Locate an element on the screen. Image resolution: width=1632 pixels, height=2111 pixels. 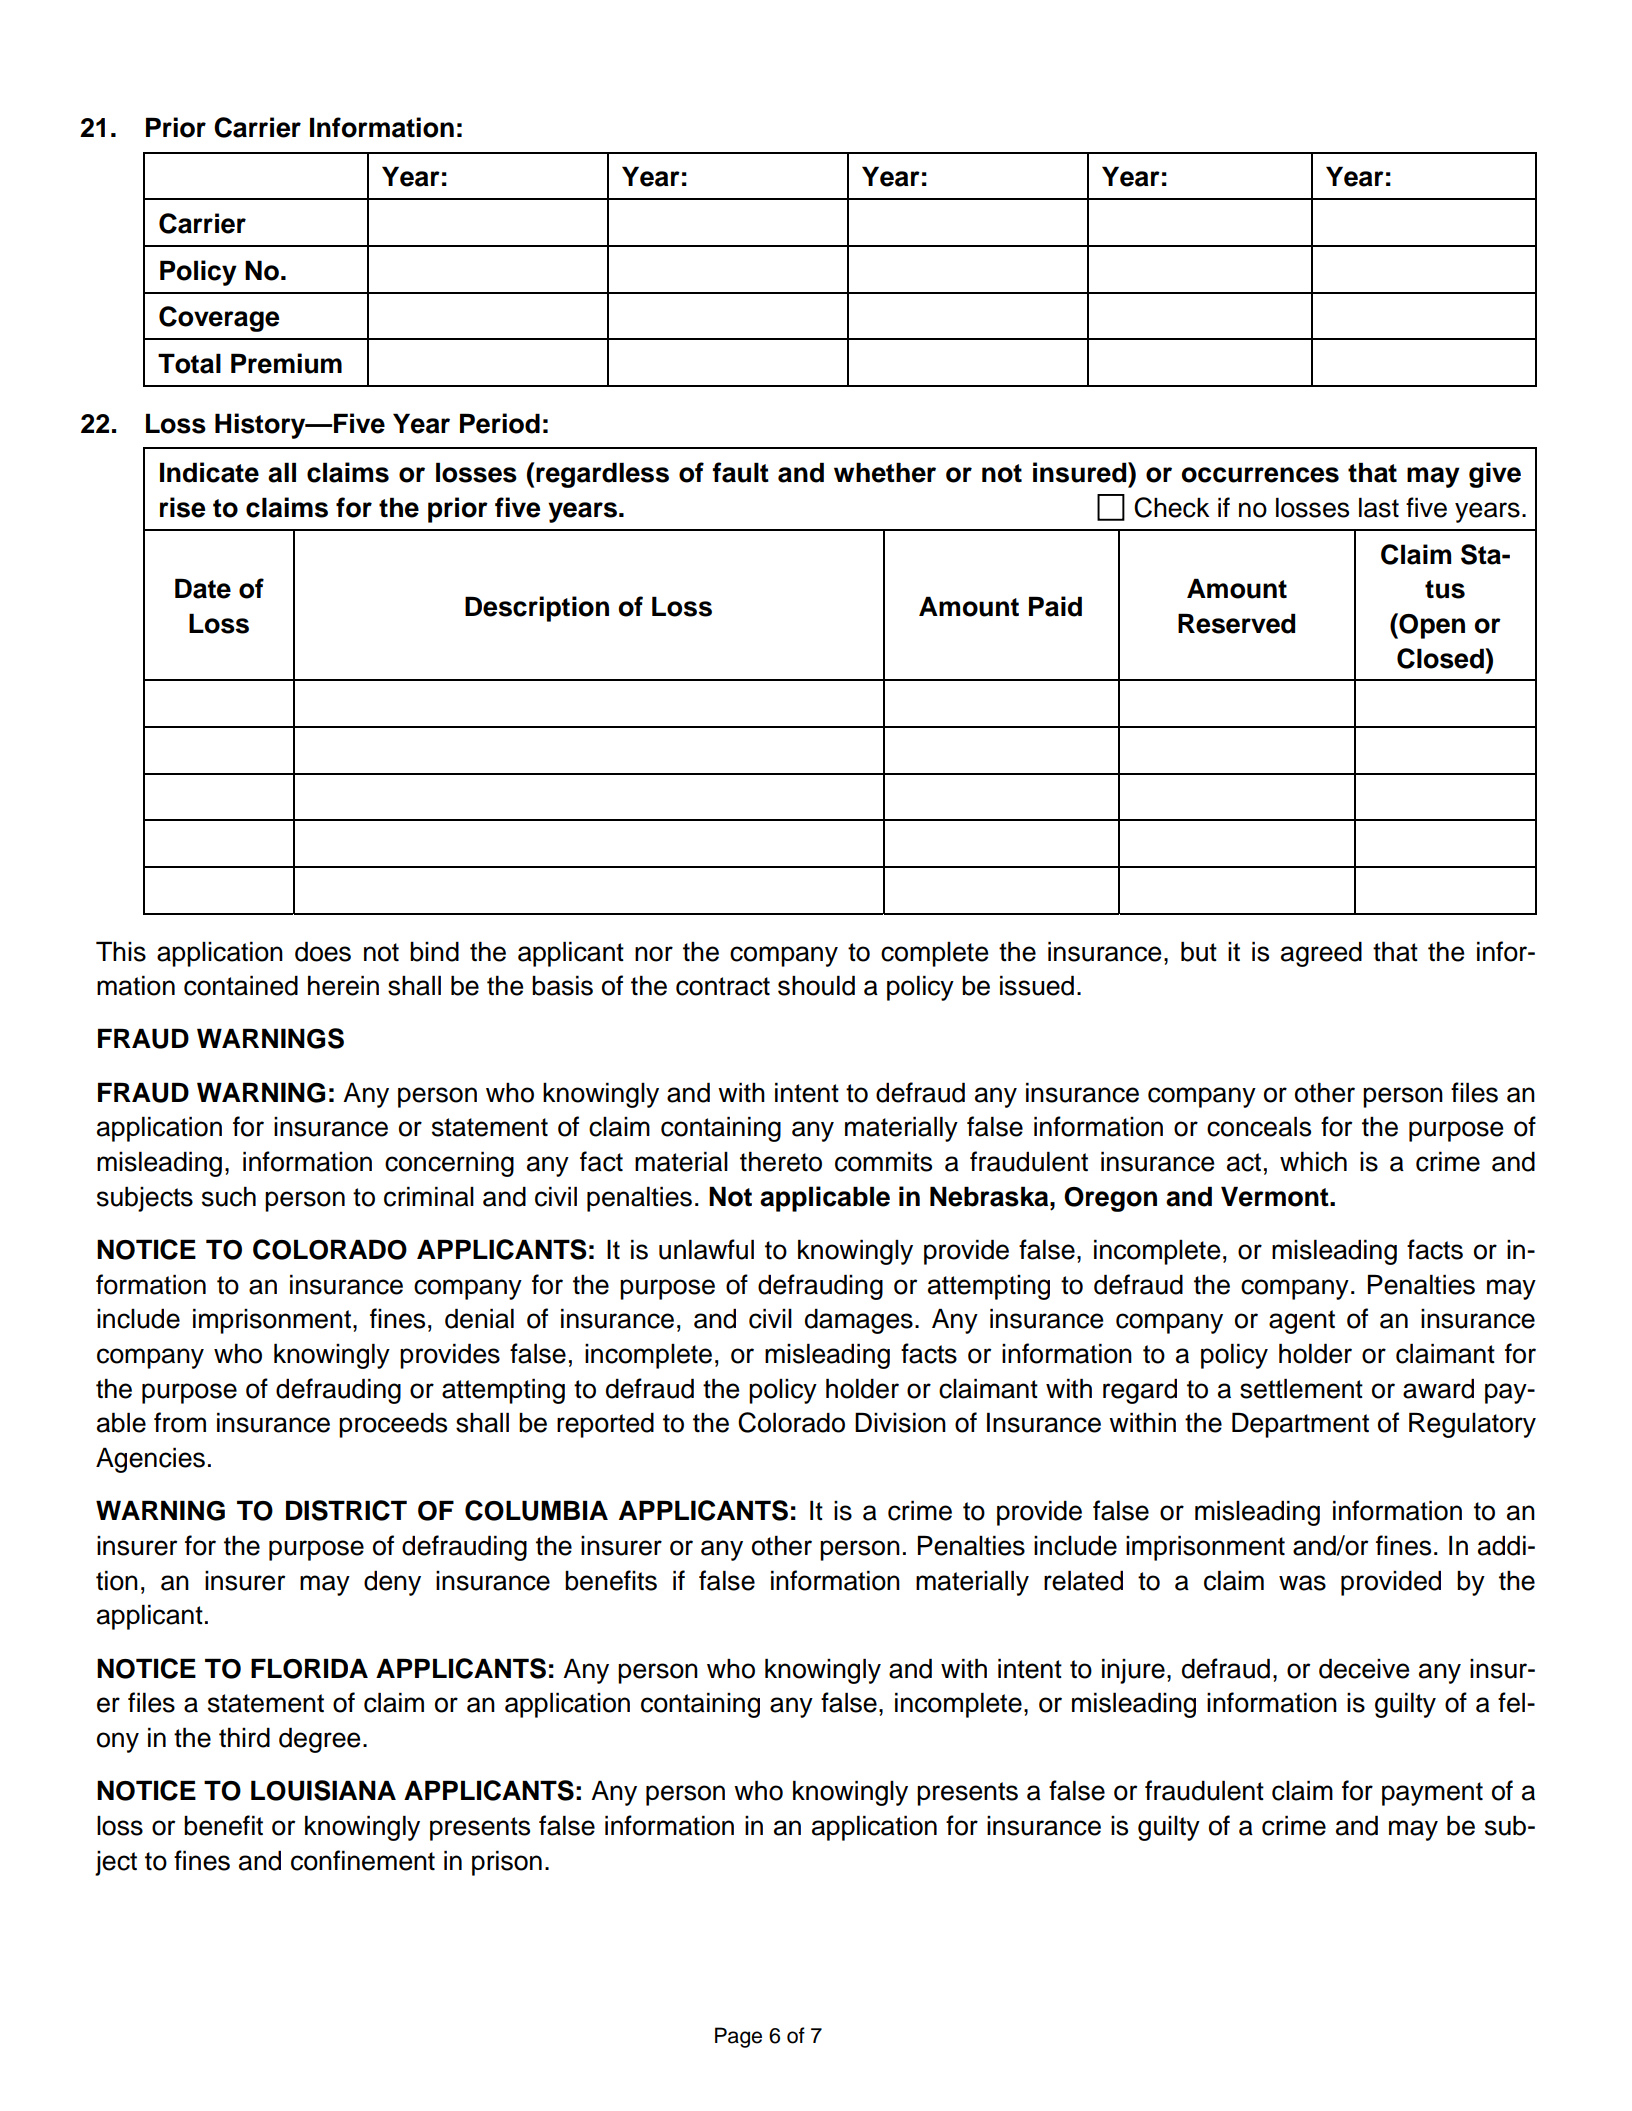
confinement is located at coordinates (363, 1860).
